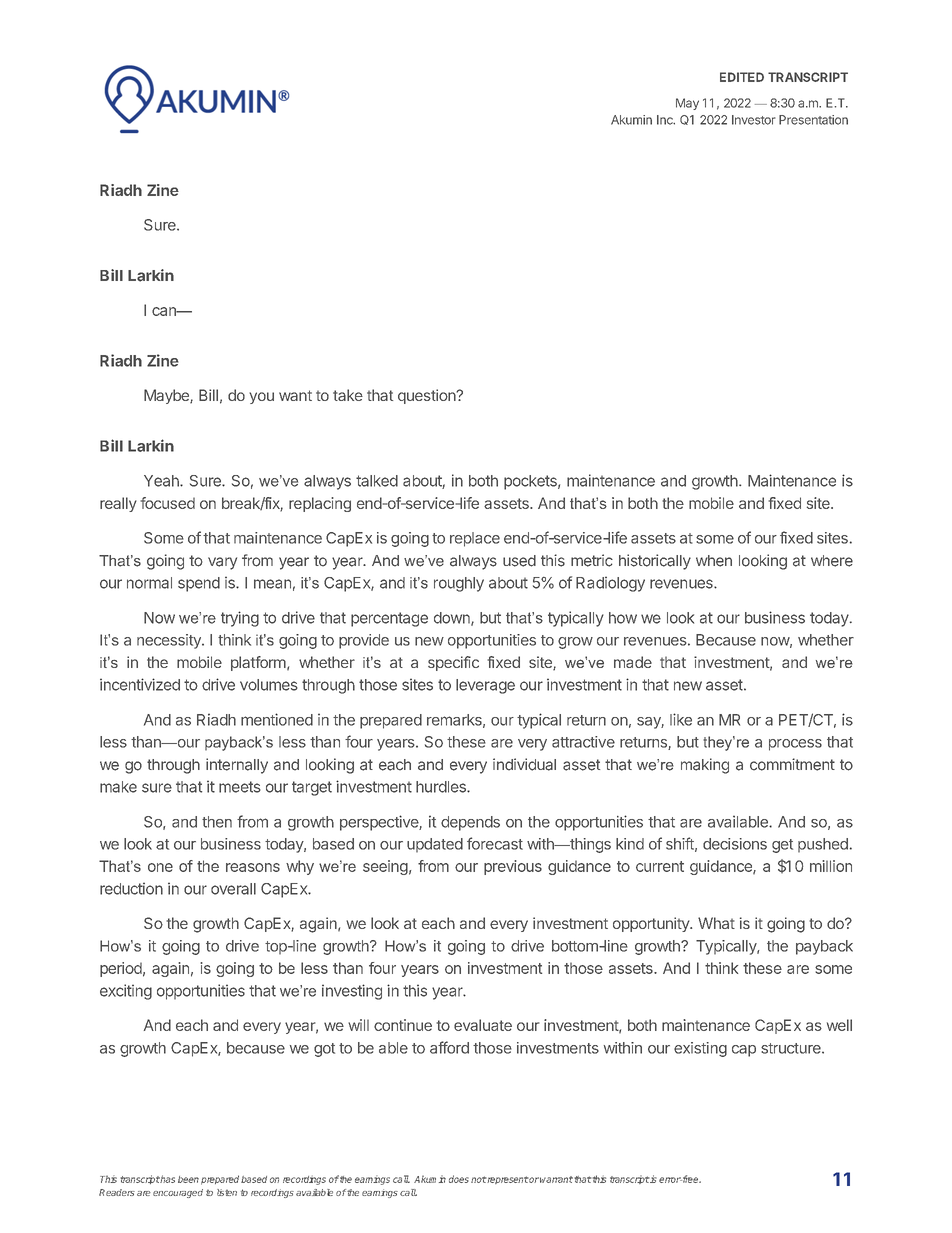 This screenshot has width=952, height=1233. What do you see at coordinates (513, 867) in the screenshot?
I see `previous` at bounding box center [513, 867].
